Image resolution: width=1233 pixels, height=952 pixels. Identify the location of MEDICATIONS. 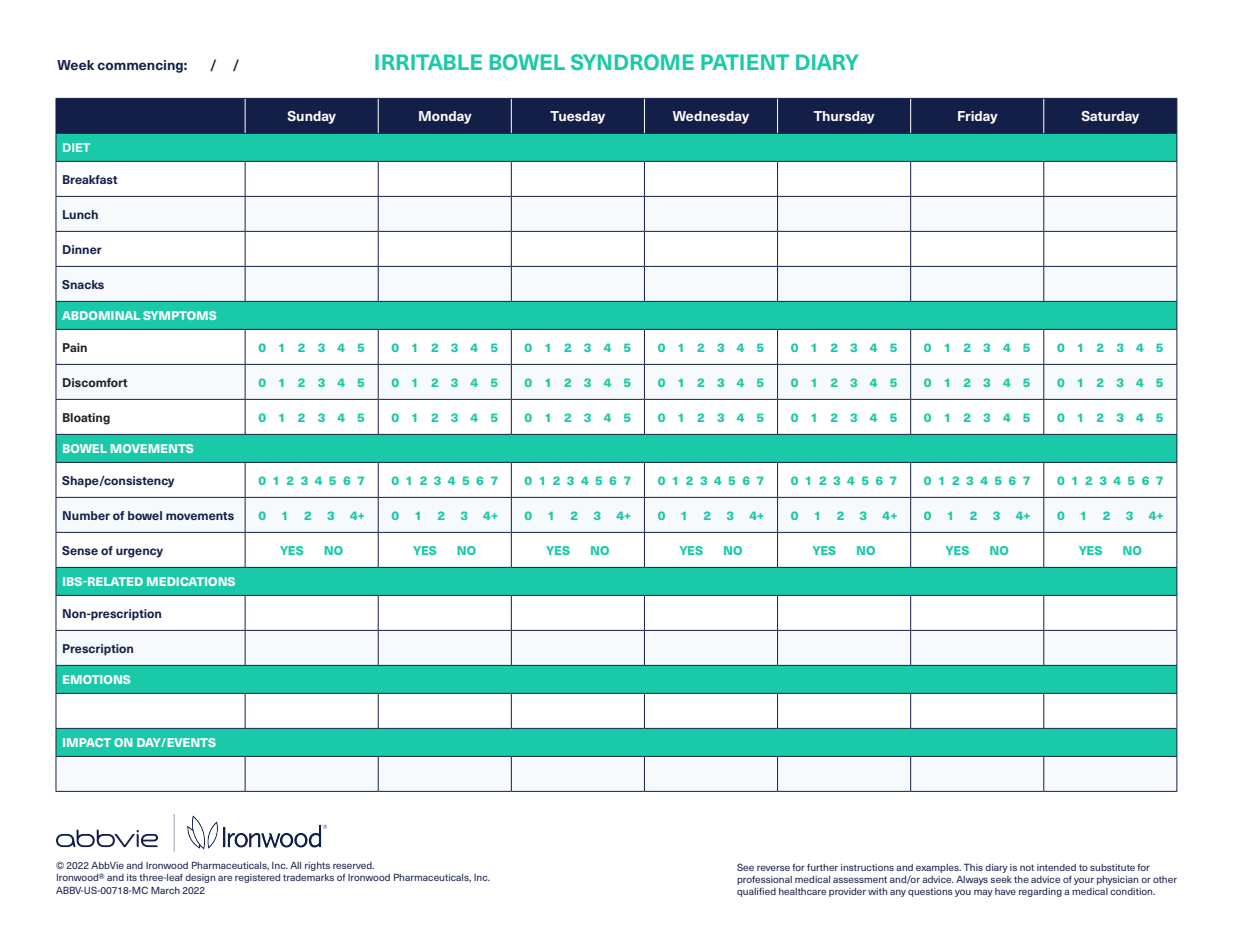
(191, 581).
